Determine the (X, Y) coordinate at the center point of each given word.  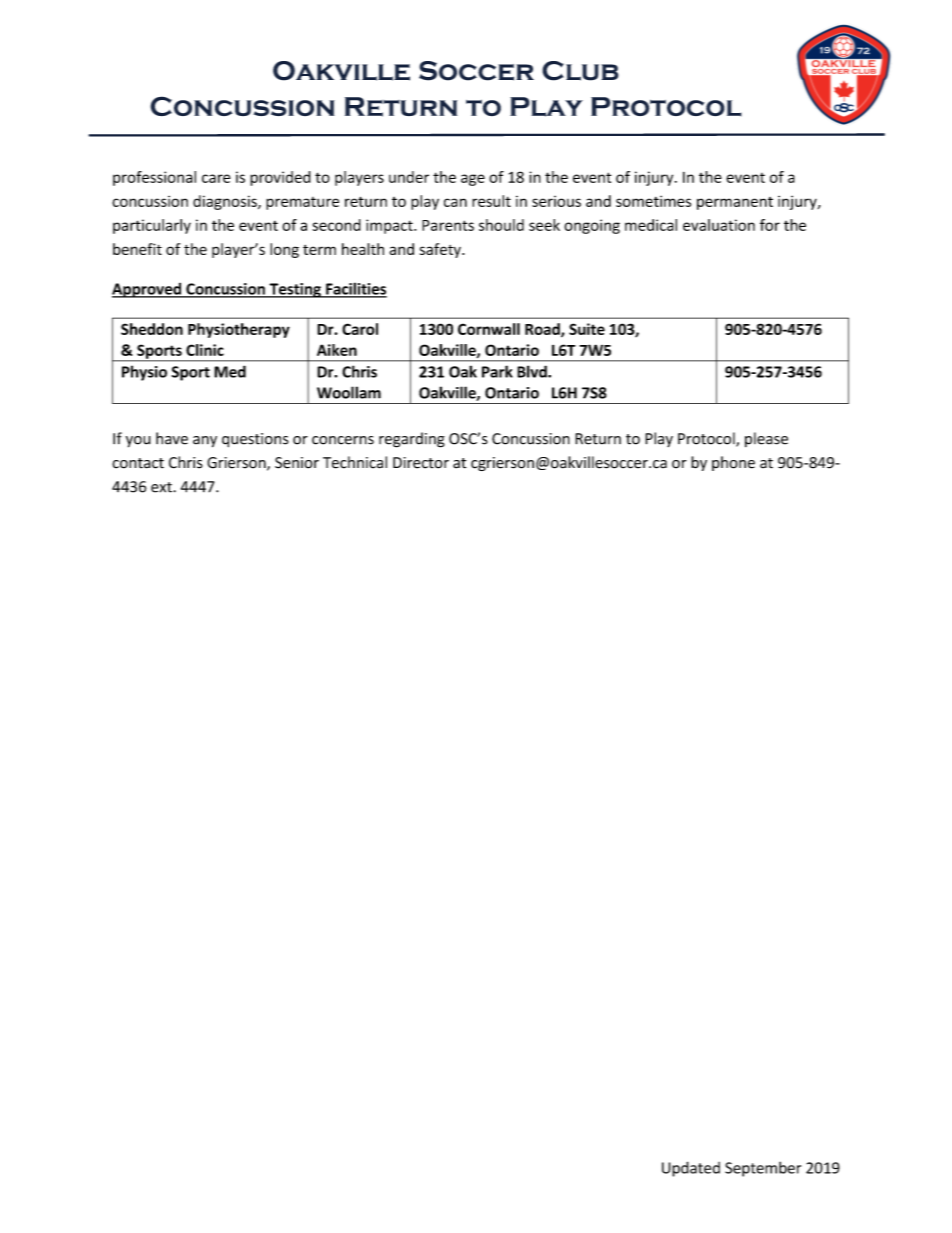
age (473, 180)
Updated (691, 1169)
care (216, 178)
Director (421, 463)
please (766, 439)
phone (733, 463)
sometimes (653, 201)
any (205, 442)
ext (162, 487)
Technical (355, 462)
